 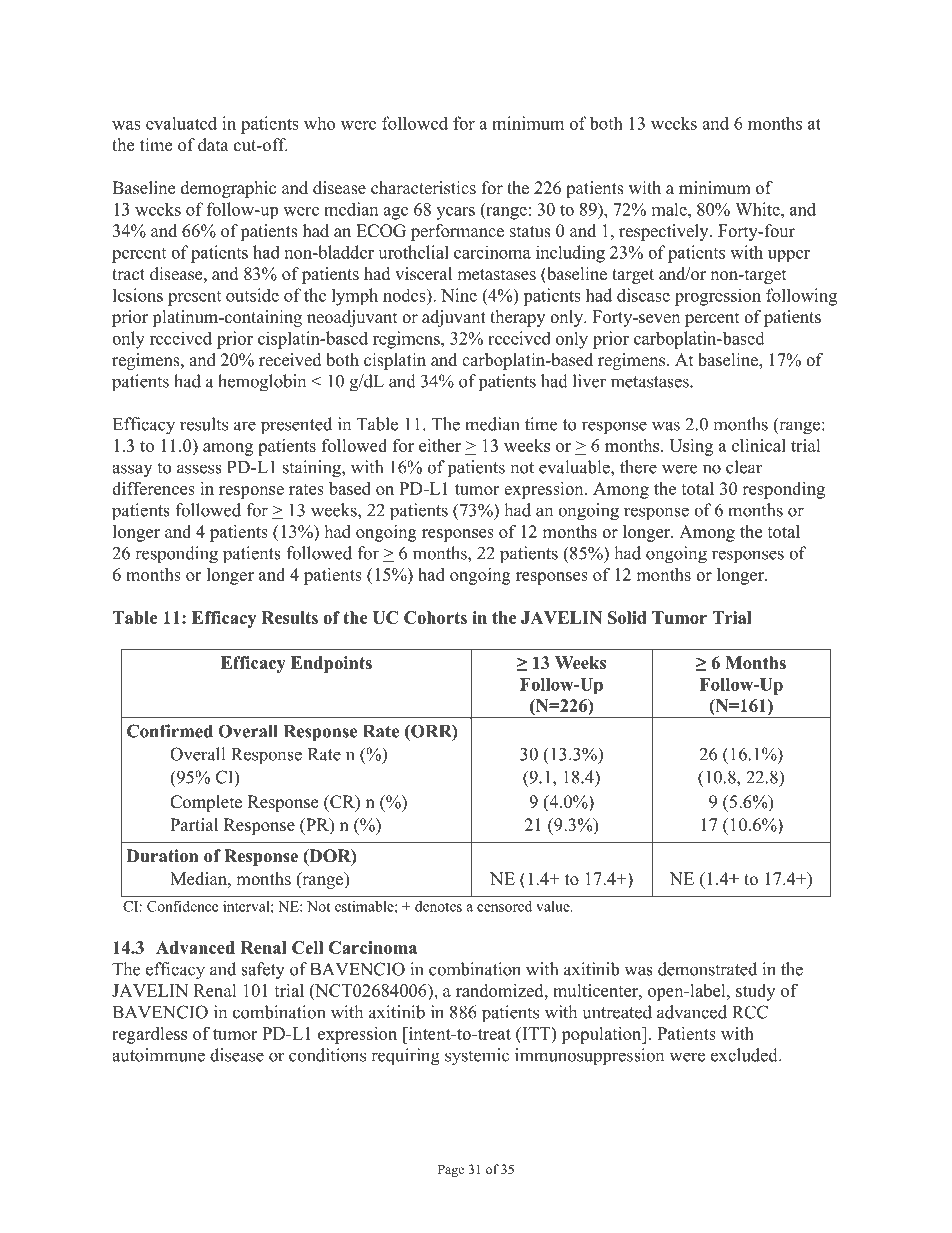 I want to click on characteristics, so click(x=423, y=188).
